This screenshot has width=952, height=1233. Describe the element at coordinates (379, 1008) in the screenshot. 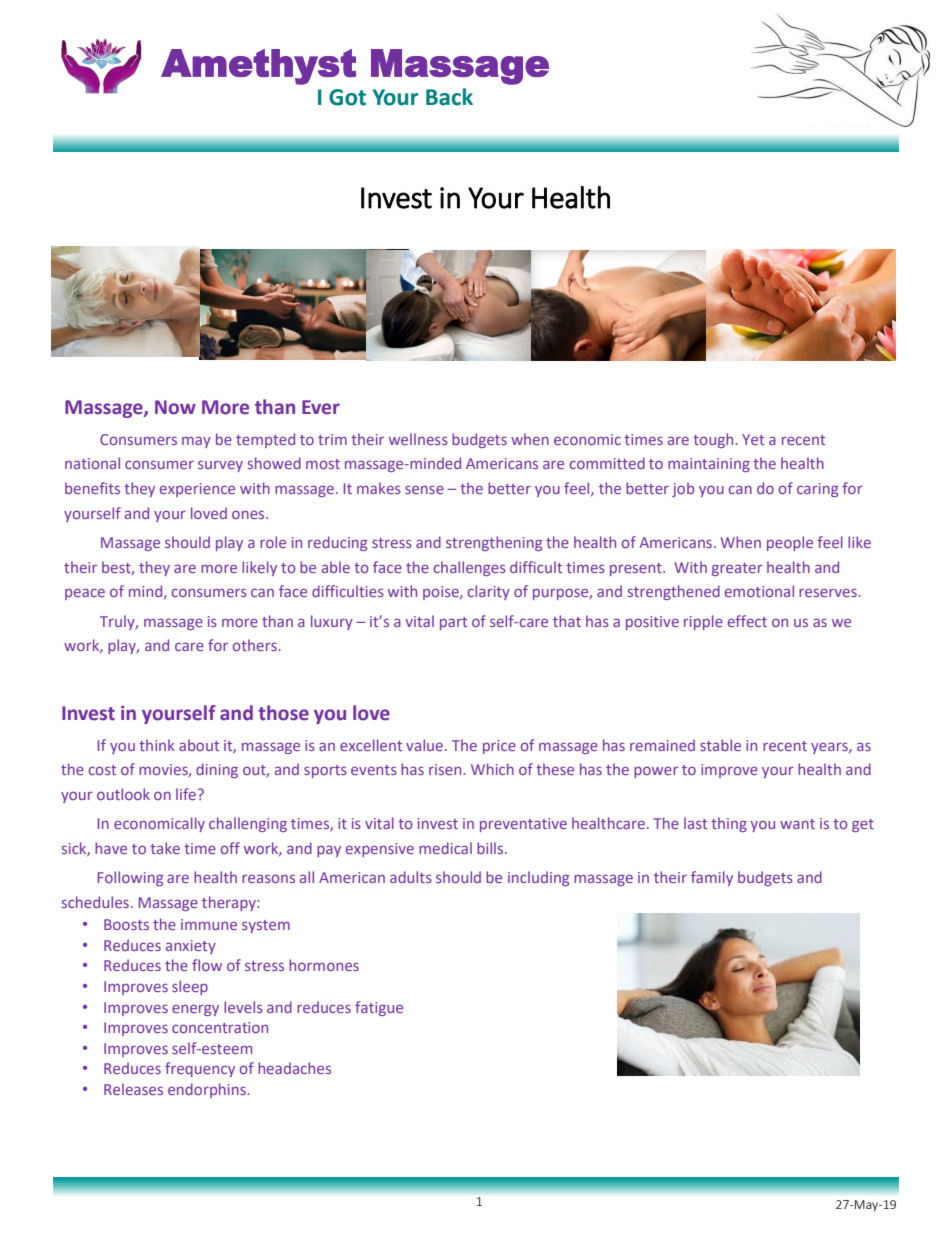

I see `fatigue` at that location.
